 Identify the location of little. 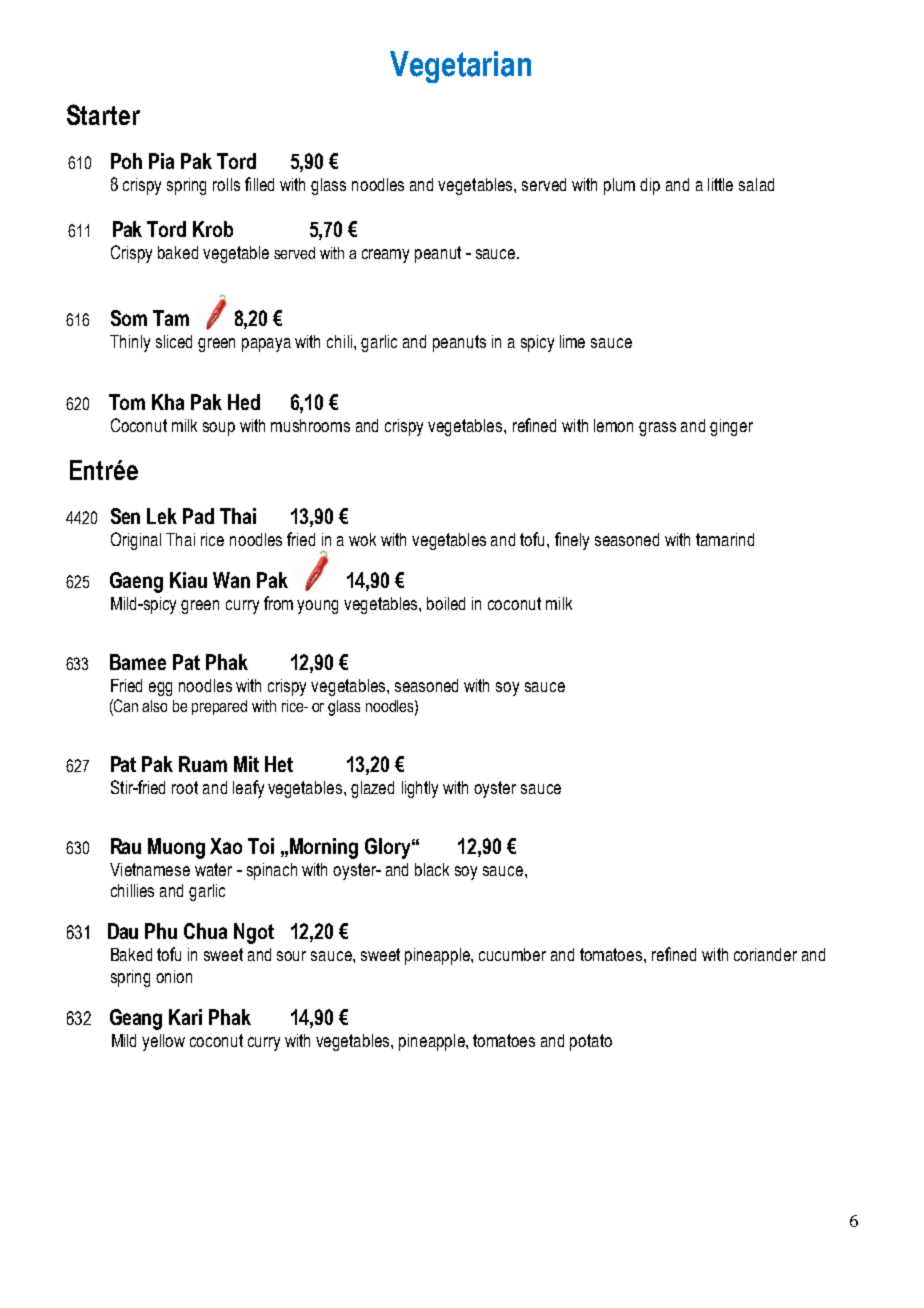
(720, 184).
